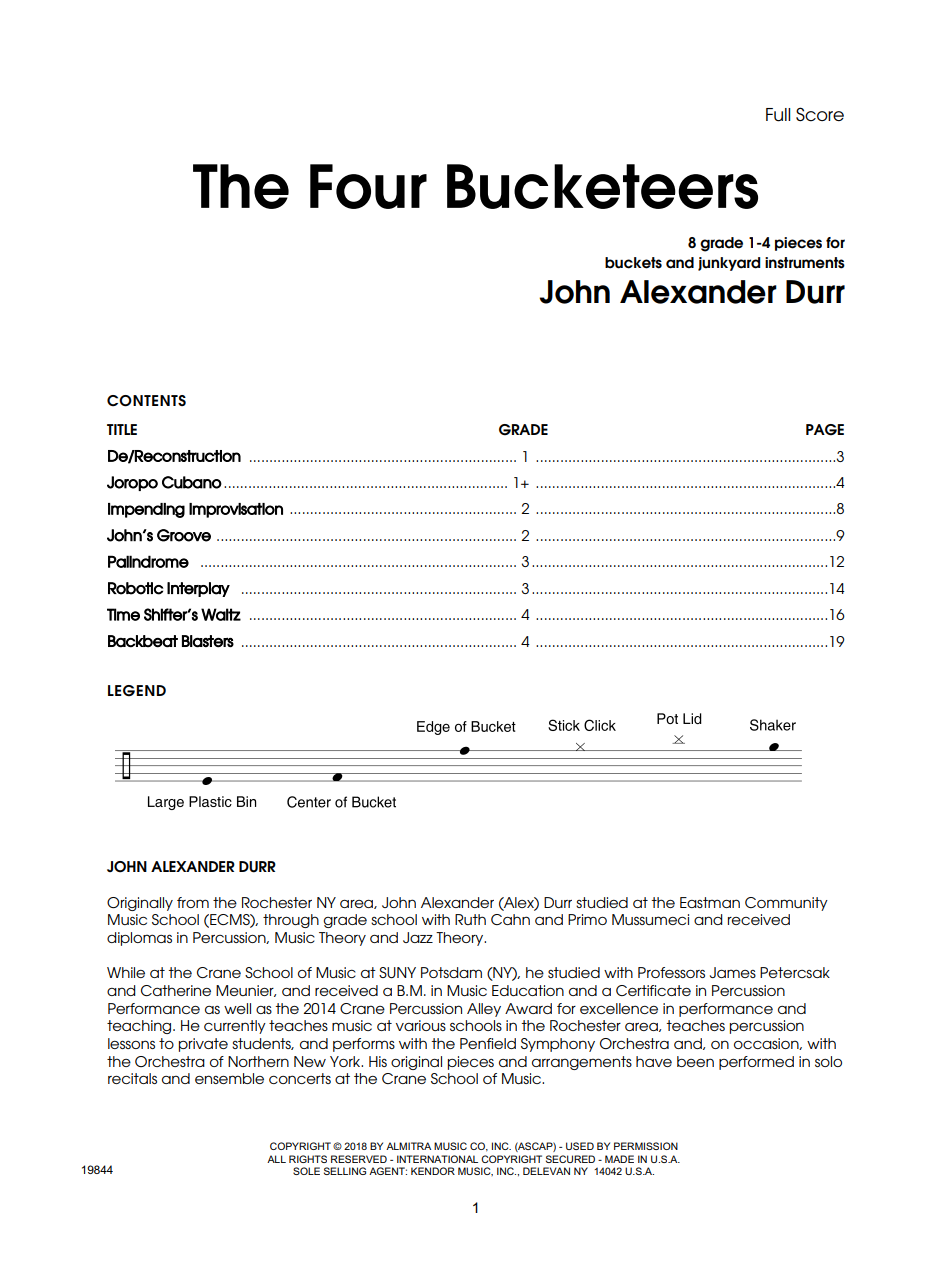  What do you see at coordinates (710, 902) in the document?
I see `Eastman` at bounding box center [710, 902].
